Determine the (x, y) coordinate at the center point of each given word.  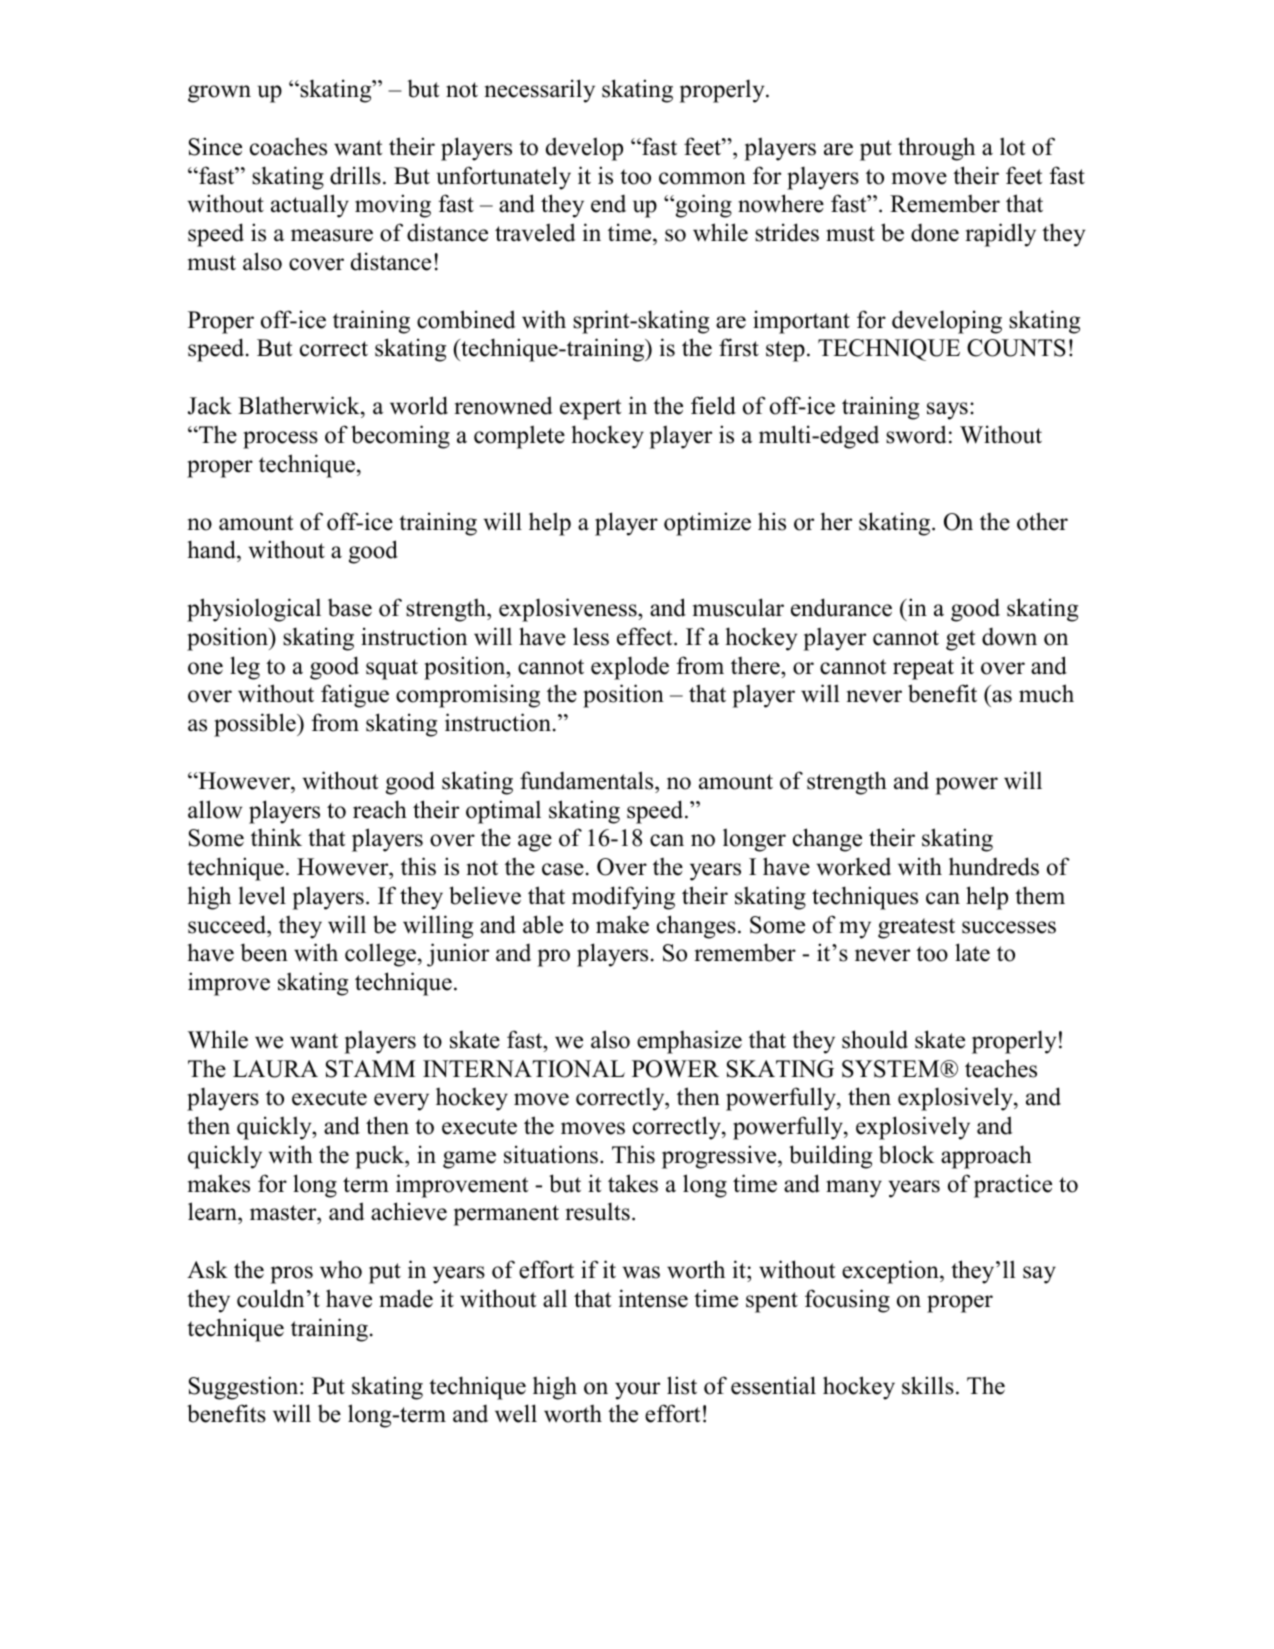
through (936, 149)
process (280, 440)
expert (590, 409)
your (637, 1391)
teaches (1001, 1068)
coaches (288, 146)
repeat (923, 669)
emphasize (689, 1042)
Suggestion (245, 1388)
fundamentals (588, 780)
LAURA (275, 1069)
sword (916, 434)
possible (256, 725)
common (702, 178)
